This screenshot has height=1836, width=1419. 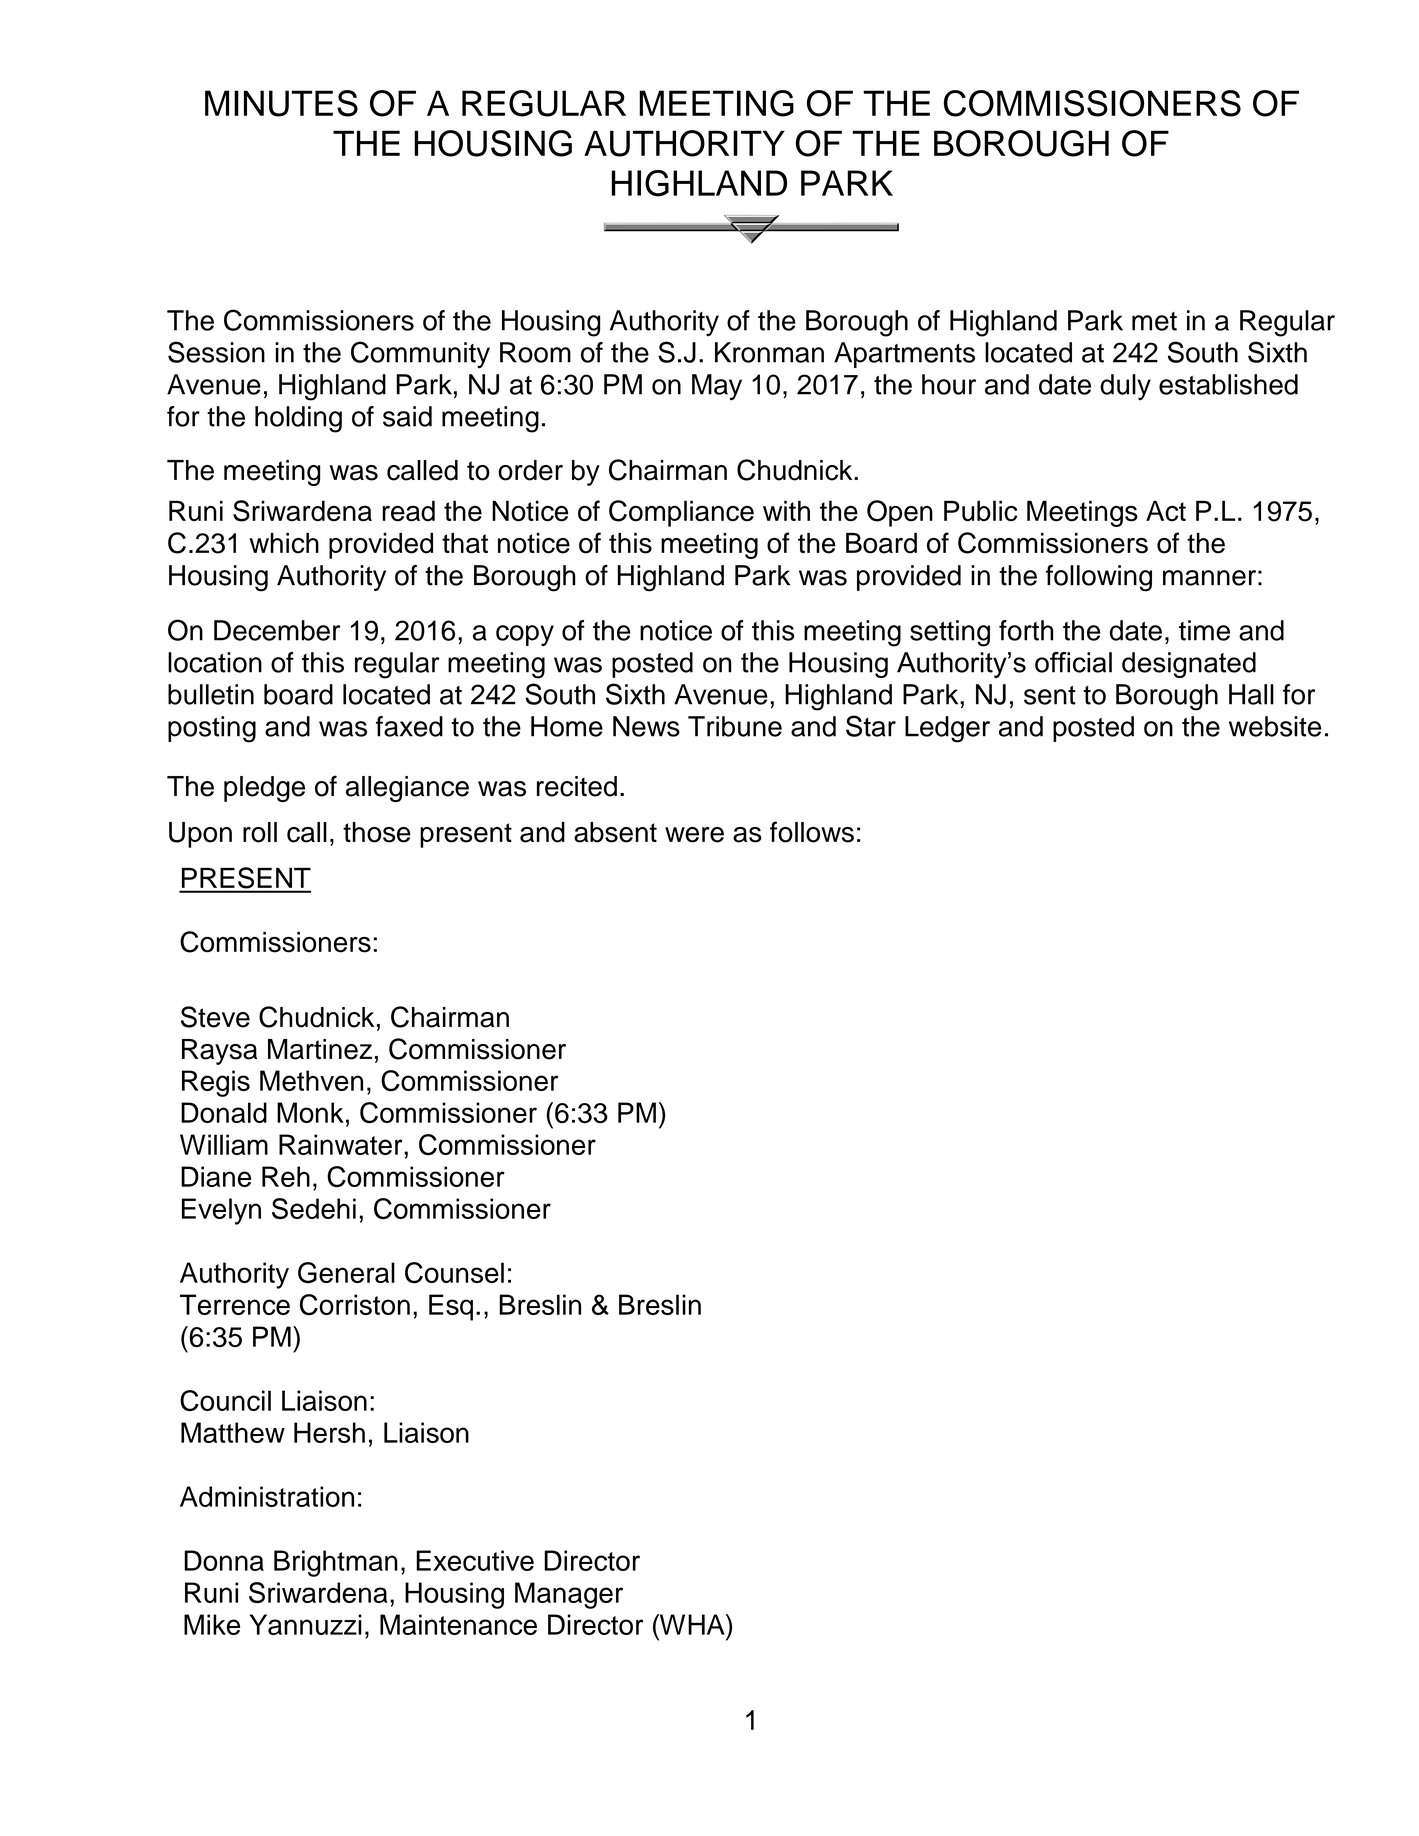 I want to click on MINUTES, so click(x=281, y=103).
